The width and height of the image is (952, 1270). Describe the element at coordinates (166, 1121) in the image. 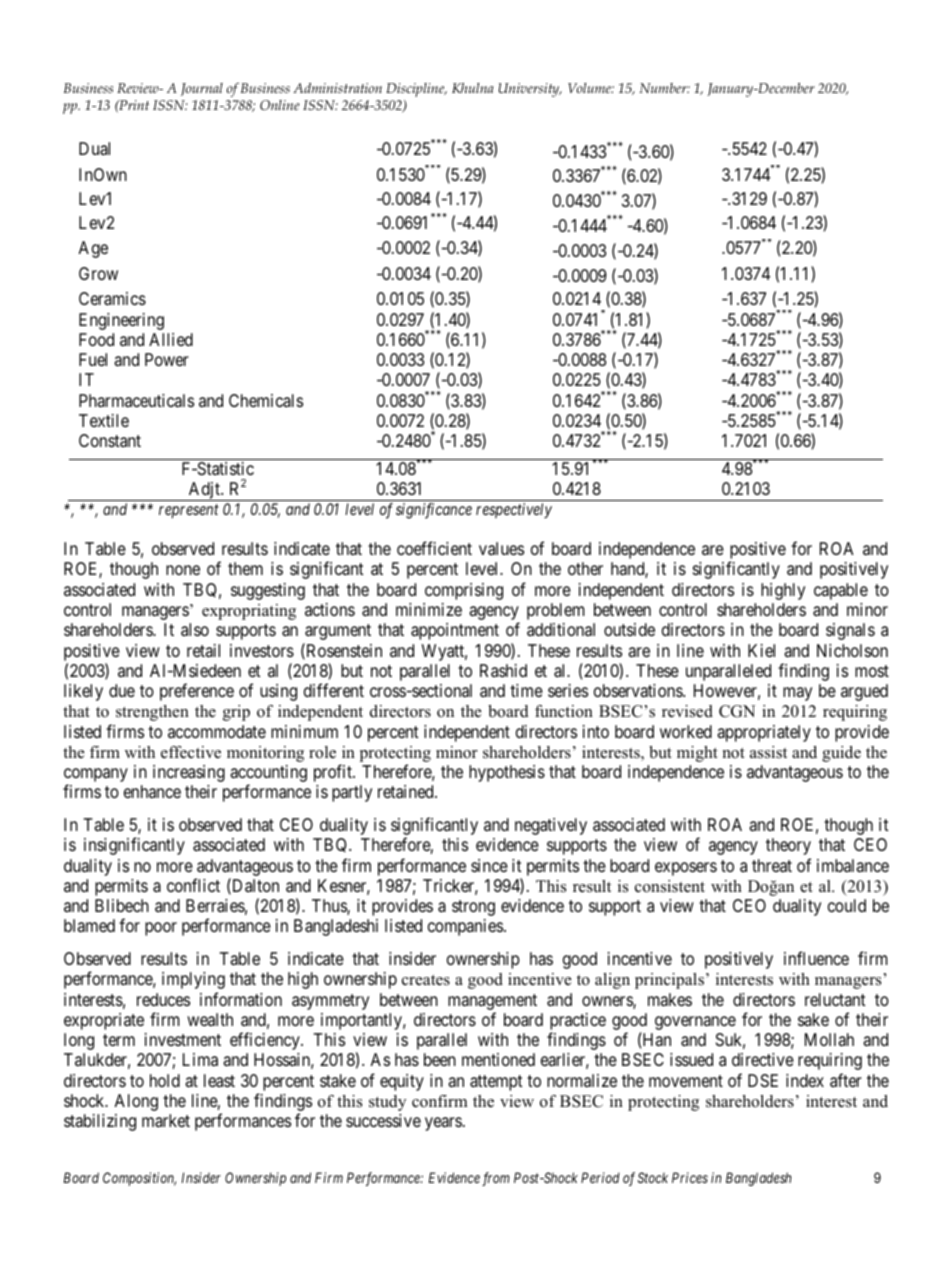

I see `market` at that location.
